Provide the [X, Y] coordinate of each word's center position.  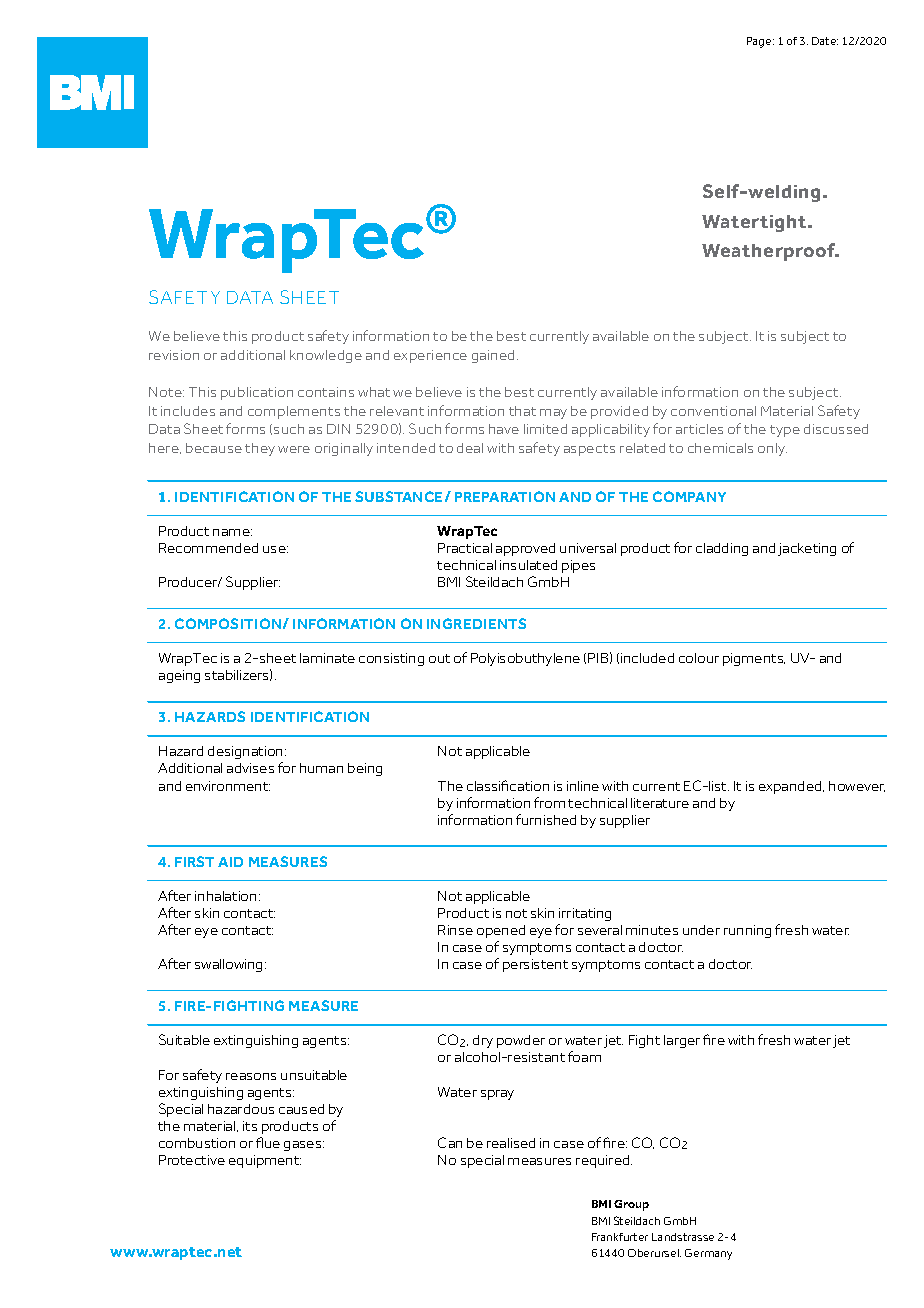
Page [760, 42]
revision [174, 355]
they [260, 449]
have [504, 429]
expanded [791, 787]
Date [825, 41]
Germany [708, 1254]
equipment [265, 1161]
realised [511, 1143]
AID [230, 862]
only [772, 449]
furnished [546, 819]
